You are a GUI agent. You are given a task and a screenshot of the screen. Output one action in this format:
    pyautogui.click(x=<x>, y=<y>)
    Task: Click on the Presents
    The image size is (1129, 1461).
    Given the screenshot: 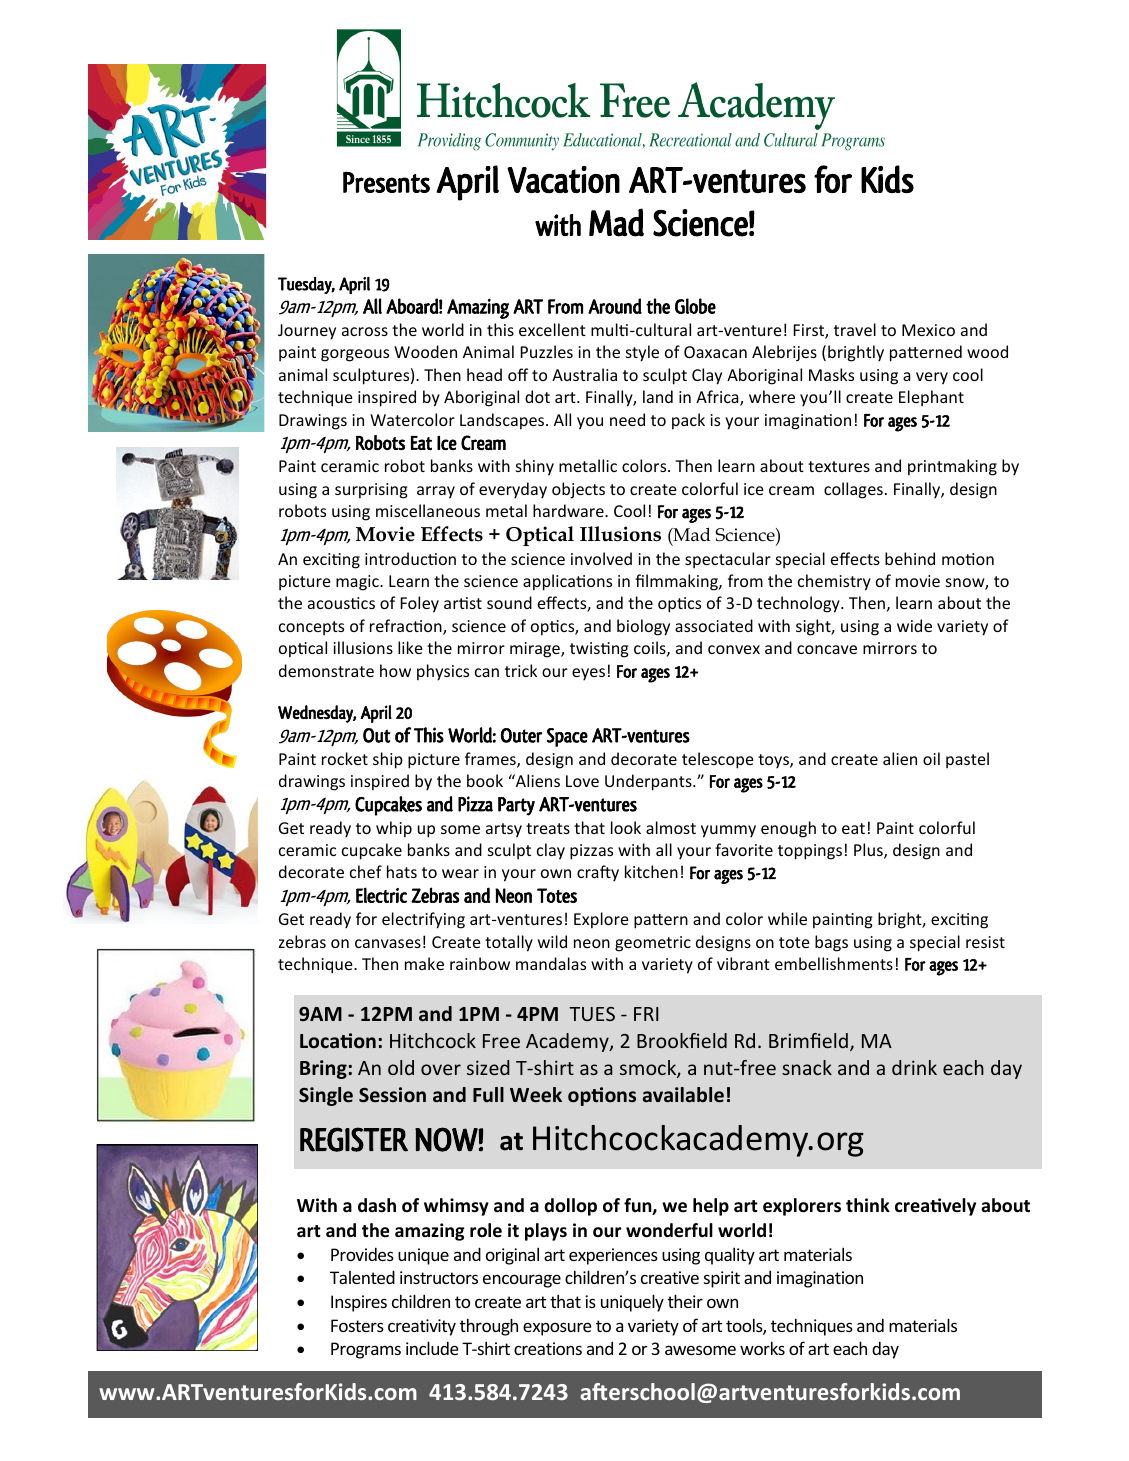 What is the action you would take?
    pyautogui.click(x=386, y=182)
